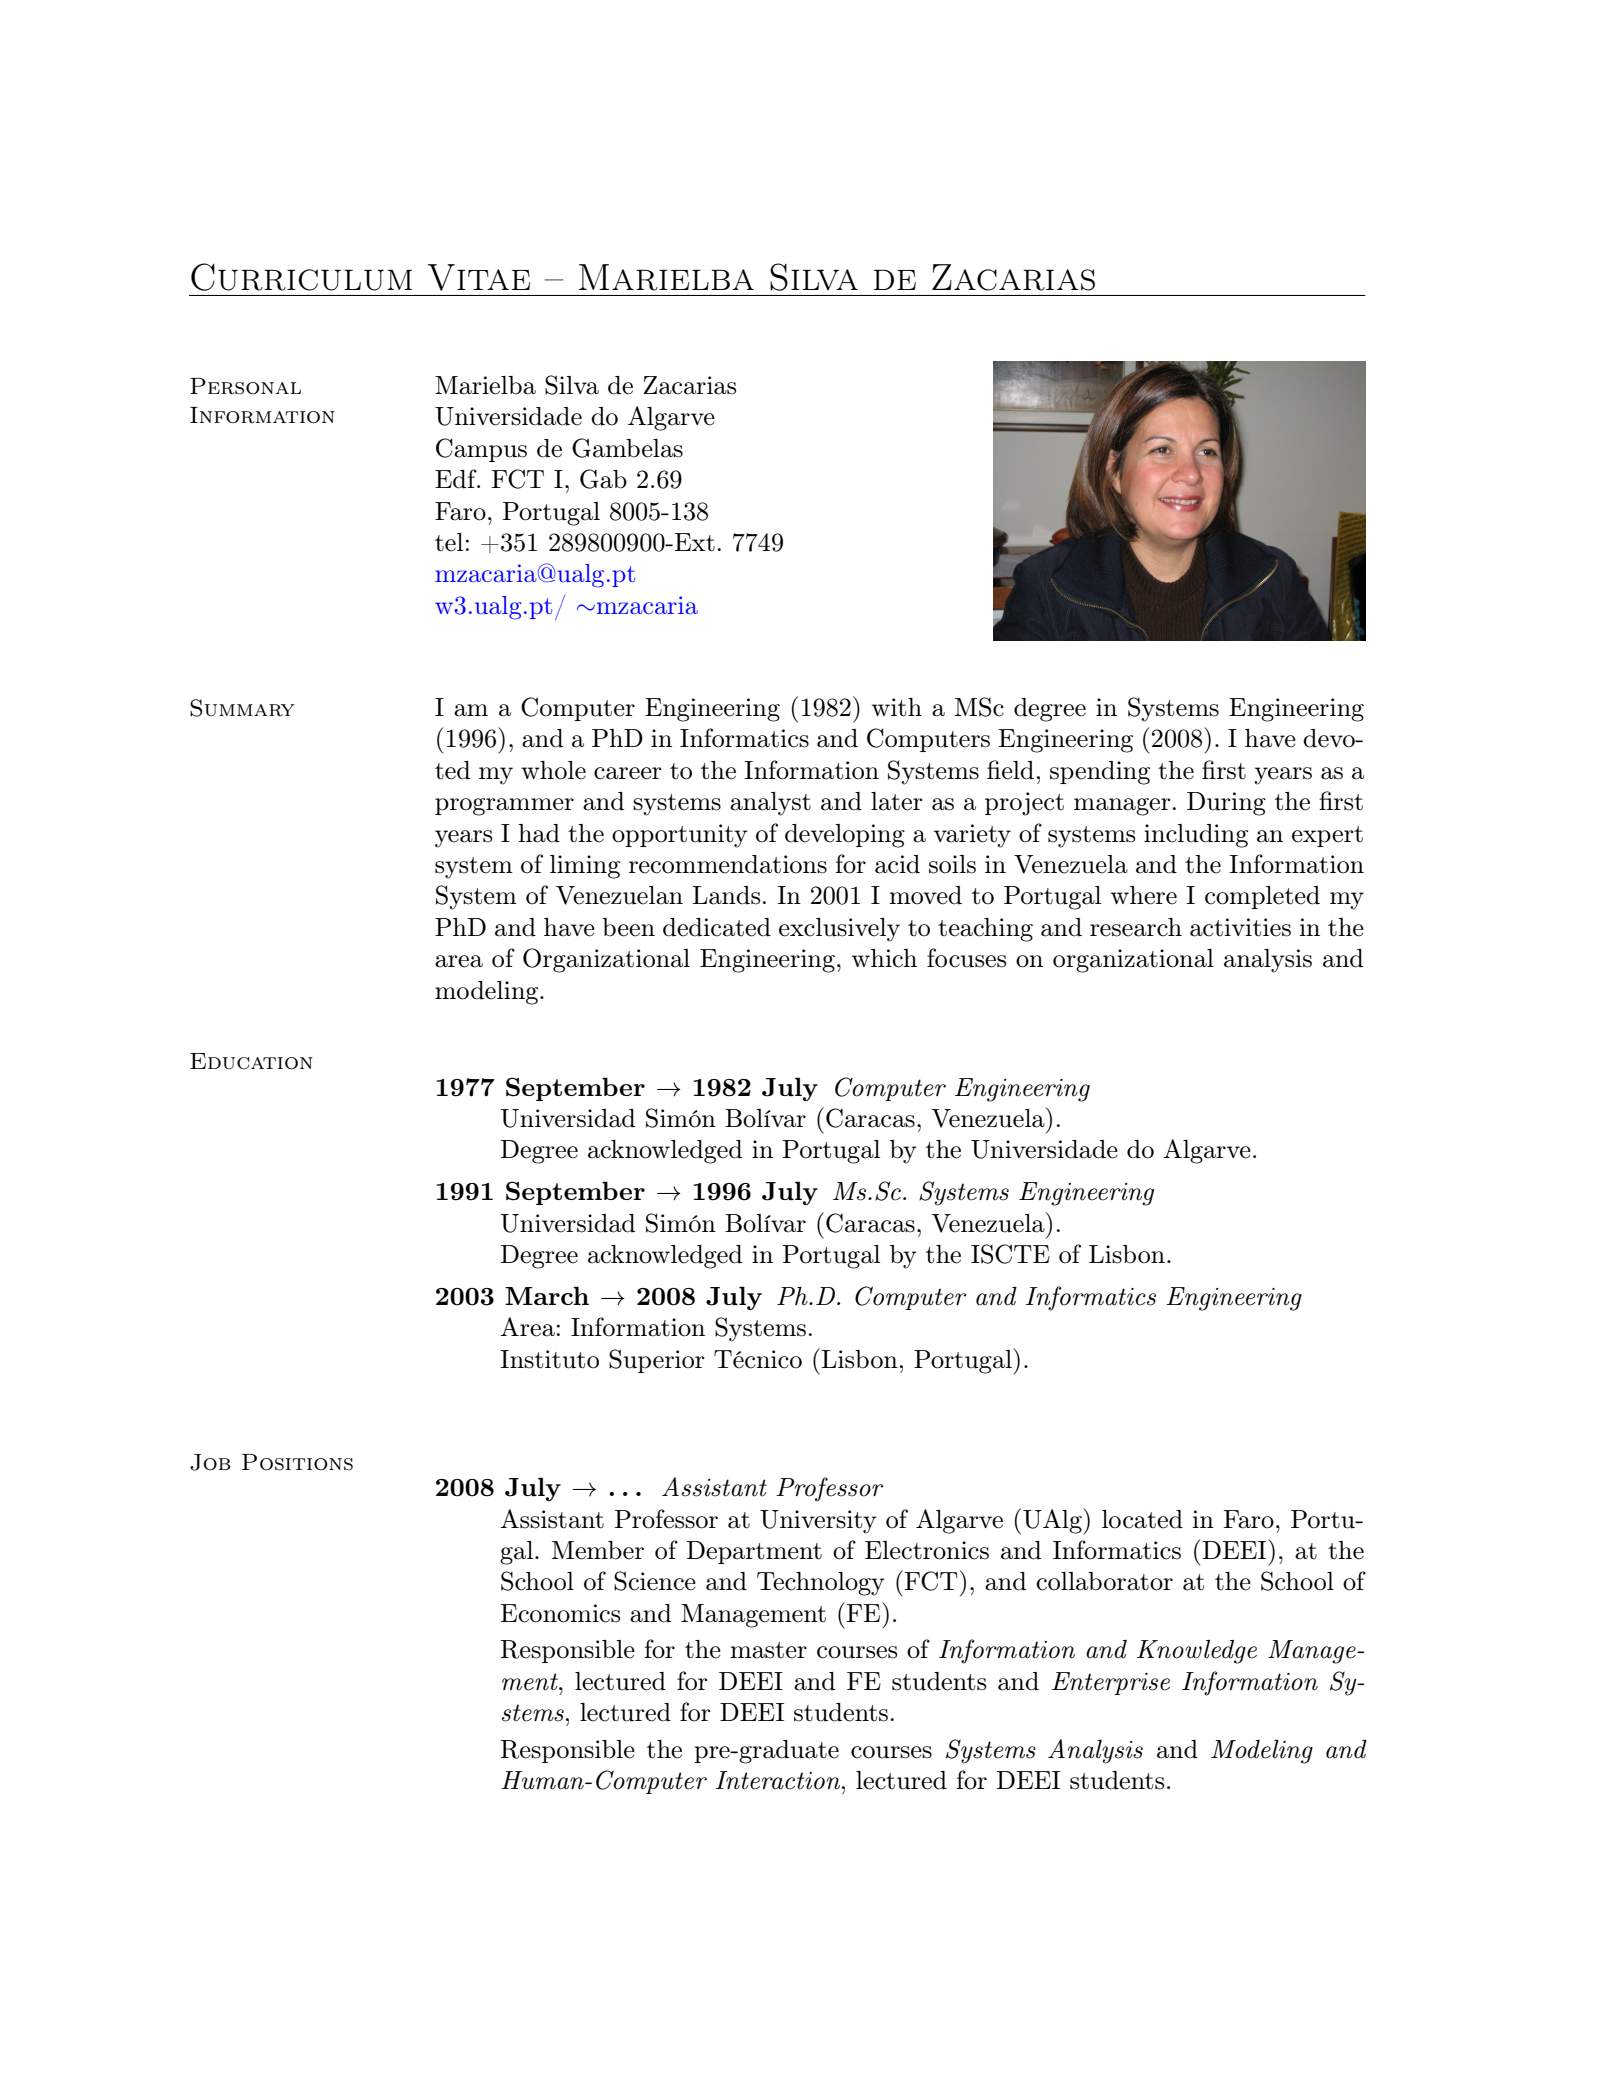 This image has height=2080, width=1607. What do you see at coordinates (897, 707) in the image?
I see `with` at bounding box center [897, 707].
